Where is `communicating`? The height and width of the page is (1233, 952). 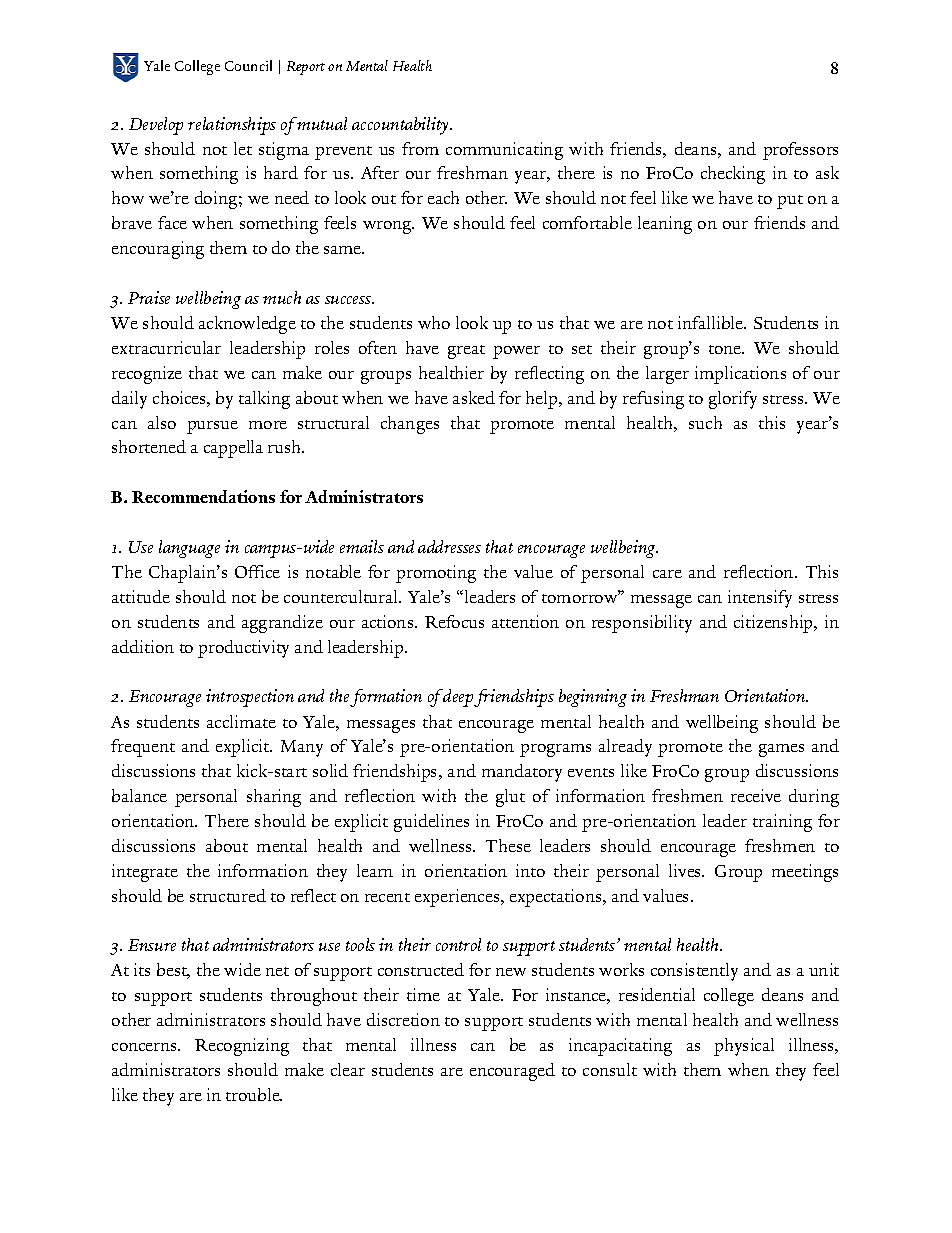
communicating is located at coordinates (504, 151).
